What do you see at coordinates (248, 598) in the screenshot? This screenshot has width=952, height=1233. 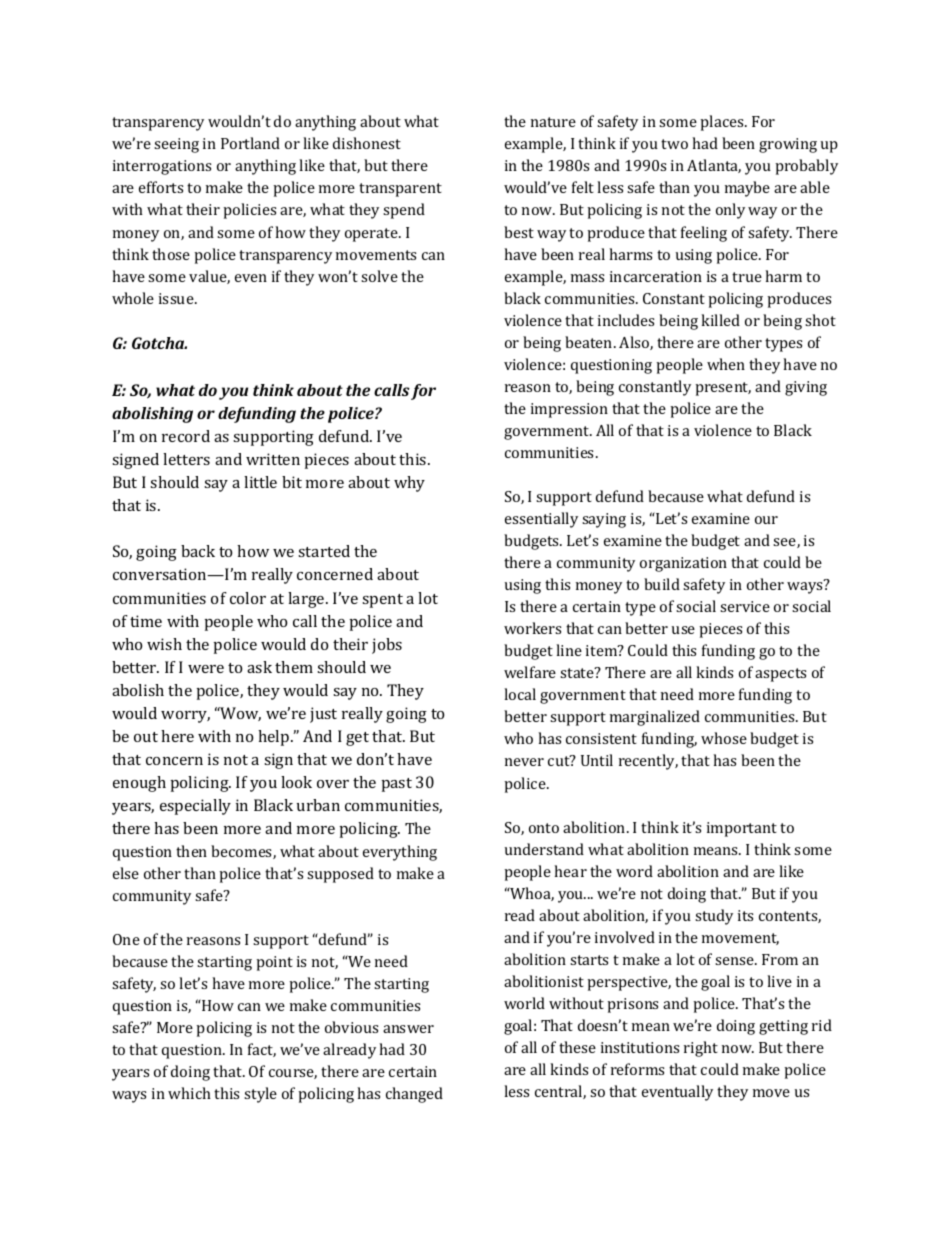 I see `color` at bounding box center [248, 598].
